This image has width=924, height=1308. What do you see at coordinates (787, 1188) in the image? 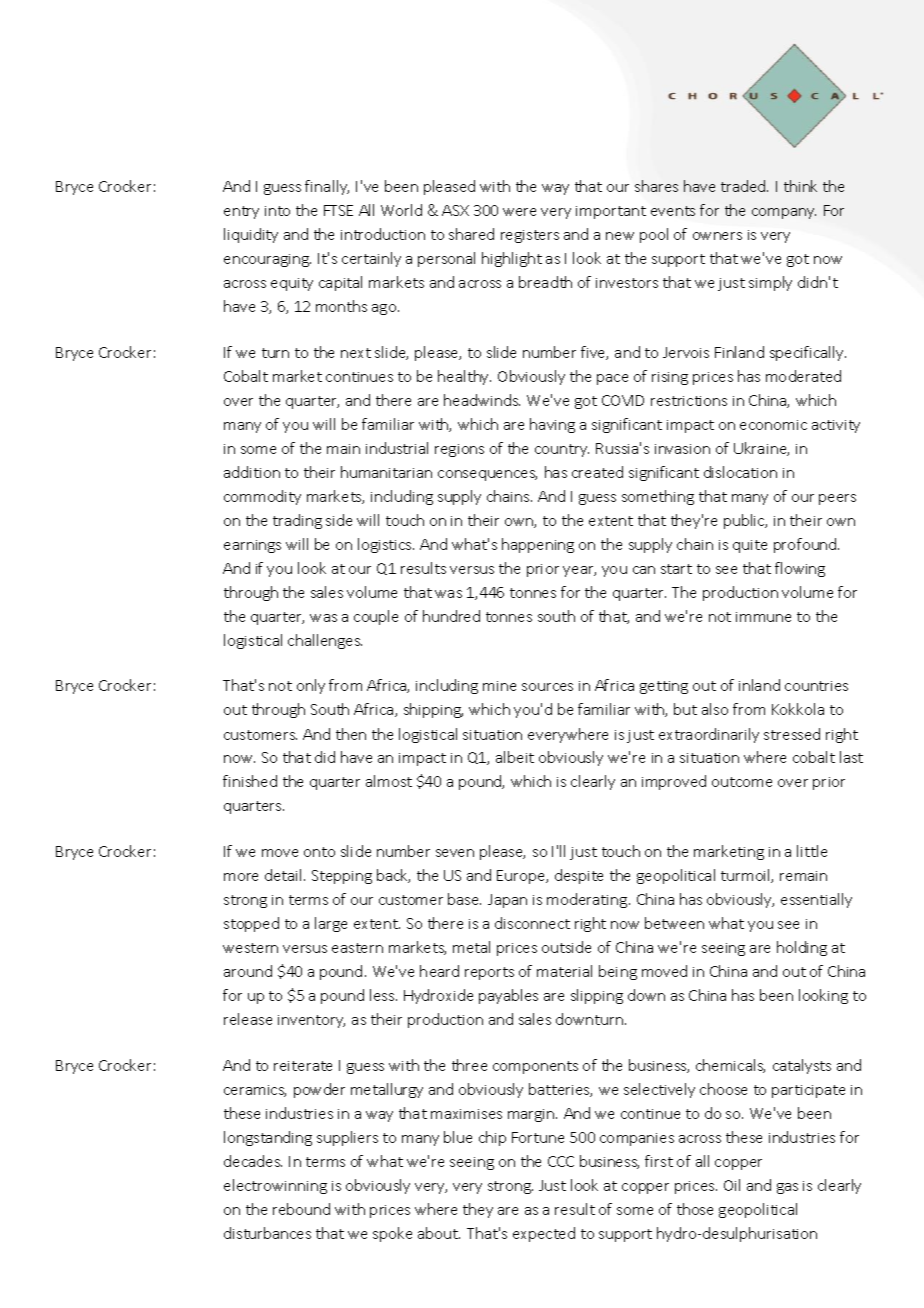
I see `gas` at bounding box center [787, 1188].
